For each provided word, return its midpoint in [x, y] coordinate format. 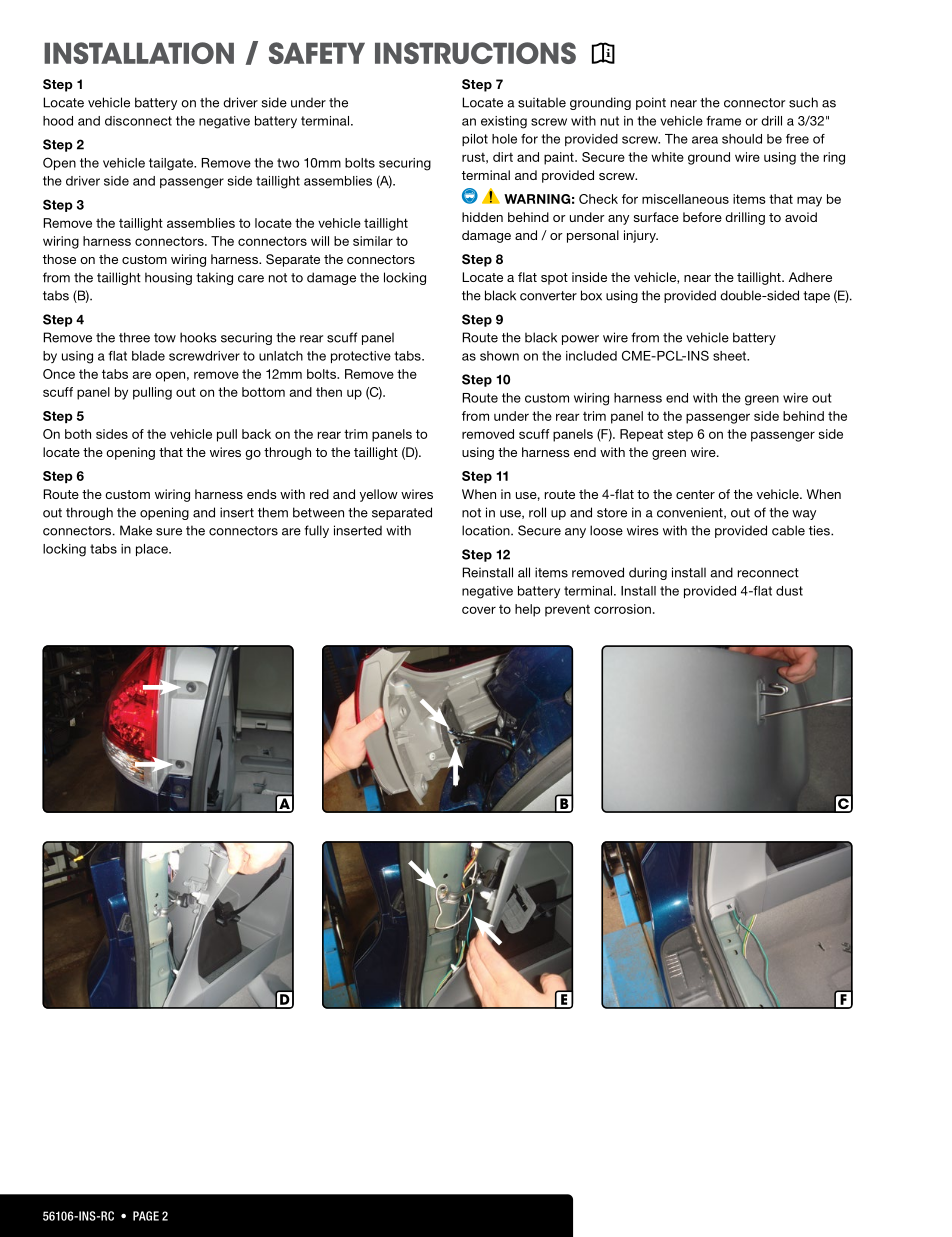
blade [148, 356]
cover [479, 610]
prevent [567, 611]
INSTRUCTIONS [475, 53]
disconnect [138, 121]
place [153, 550]
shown [499, 356]
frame [723, 121]
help [527, 610]
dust [789, 591]
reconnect [768, 573]
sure [169, 532]
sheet [731, 356]
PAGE [146, 1216]
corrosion [622, 609]
